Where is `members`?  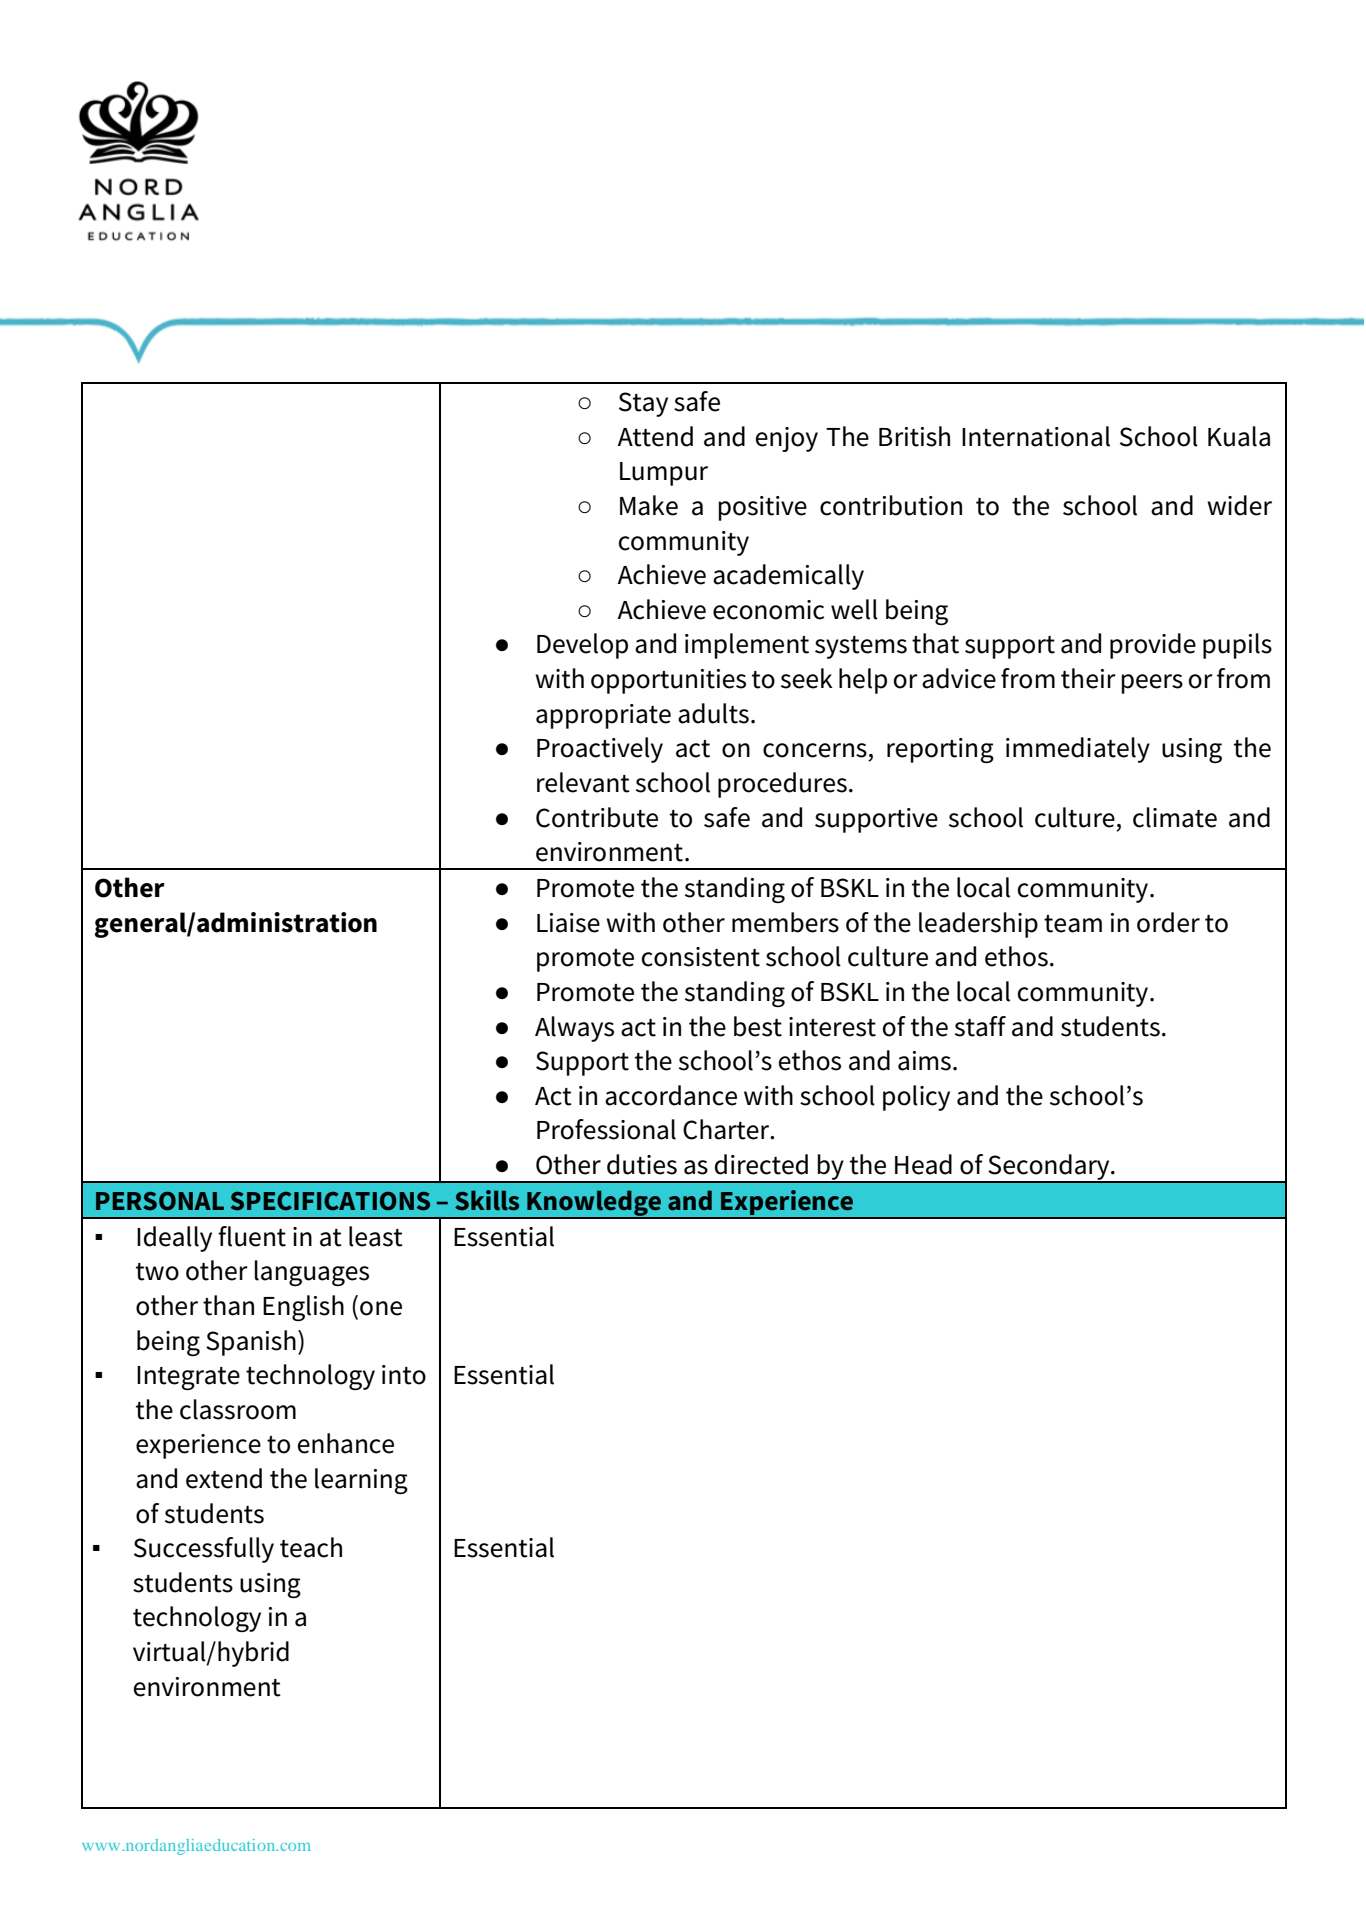
members is located at coordinates (785, 922).
